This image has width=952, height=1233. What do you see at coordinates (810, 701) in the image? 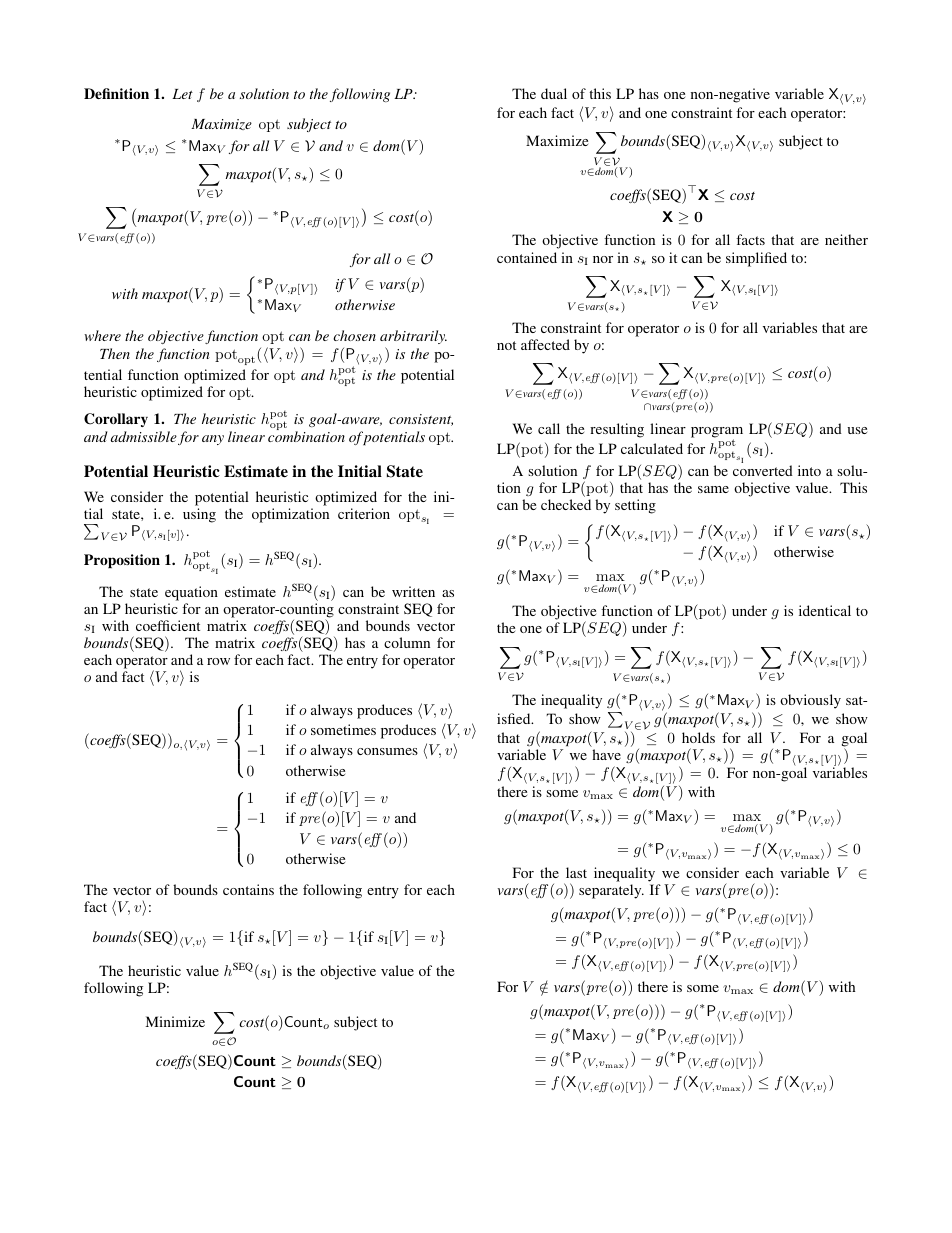
I see `obviously` at bounding box center [810, 701].
